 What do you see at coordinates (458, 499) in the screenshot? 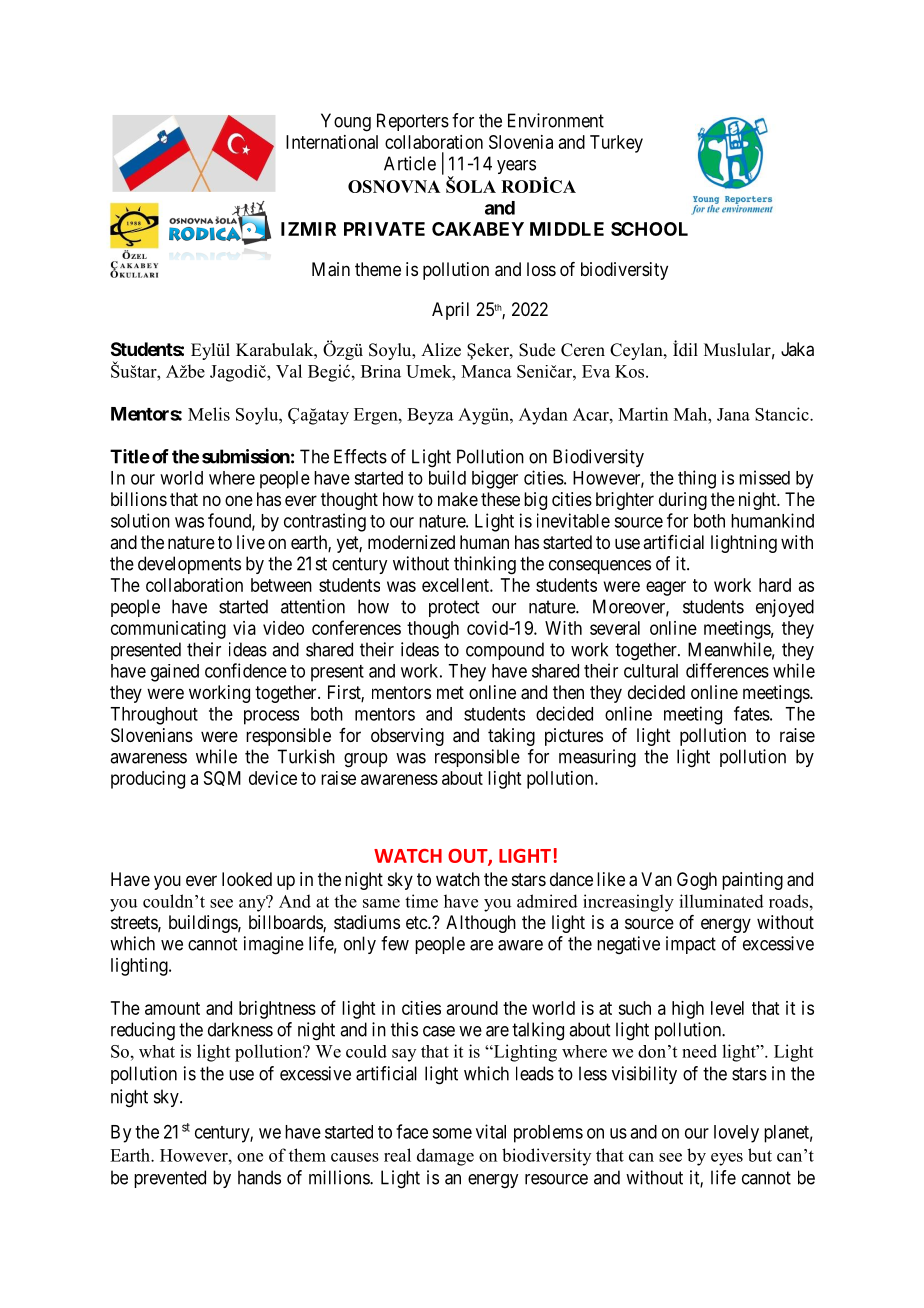
I see `make` at bounding box center [458, 499].
